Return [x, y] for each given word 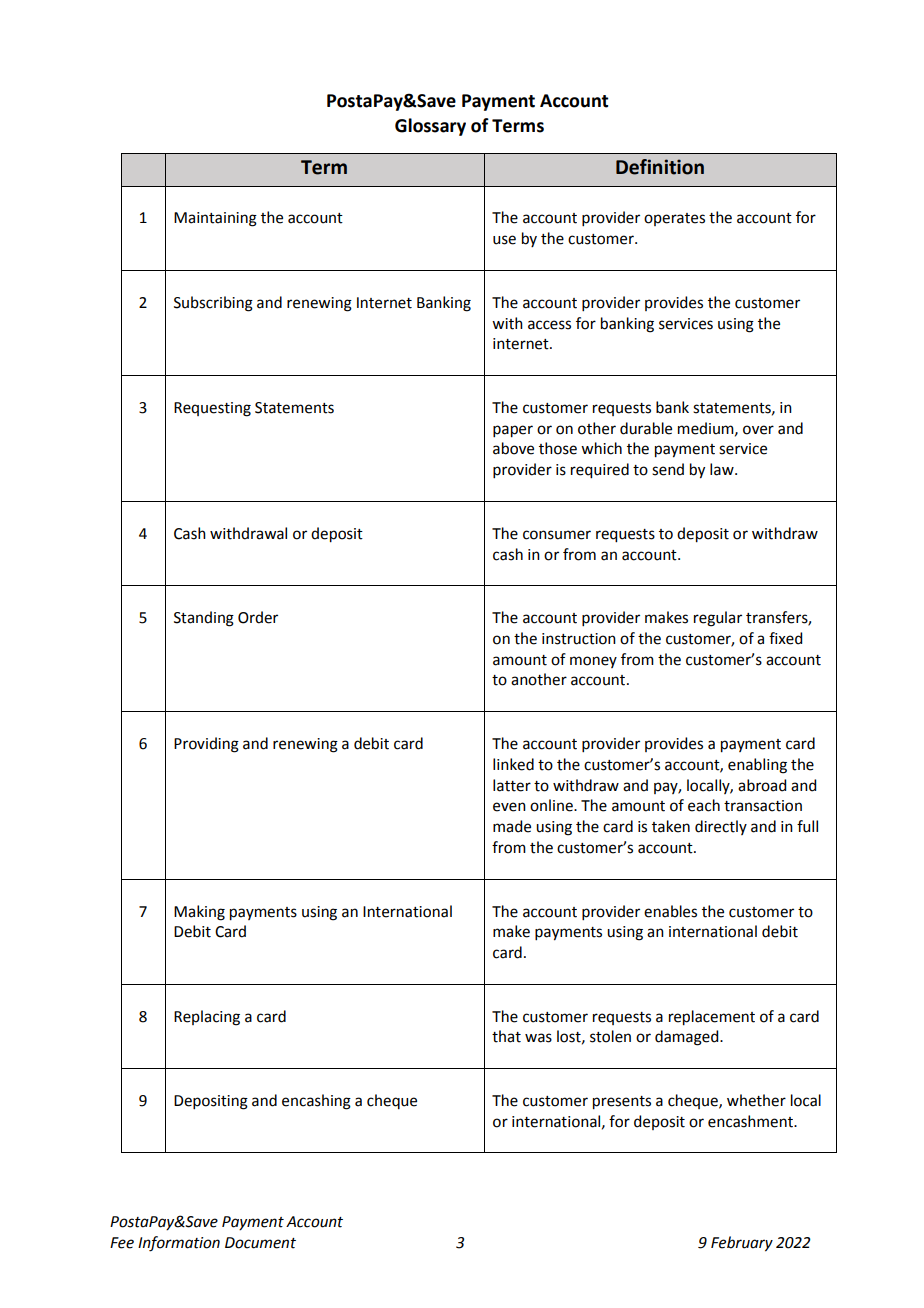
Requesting [212, 409]
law [723, 469]
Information [179, 1244]
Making [199, 913]
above [513, 448]
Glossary [430, 127]
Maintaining [215, 219]
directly [721, 827]
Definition [660, 167]
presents [622, 1103]
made [512, 826]
